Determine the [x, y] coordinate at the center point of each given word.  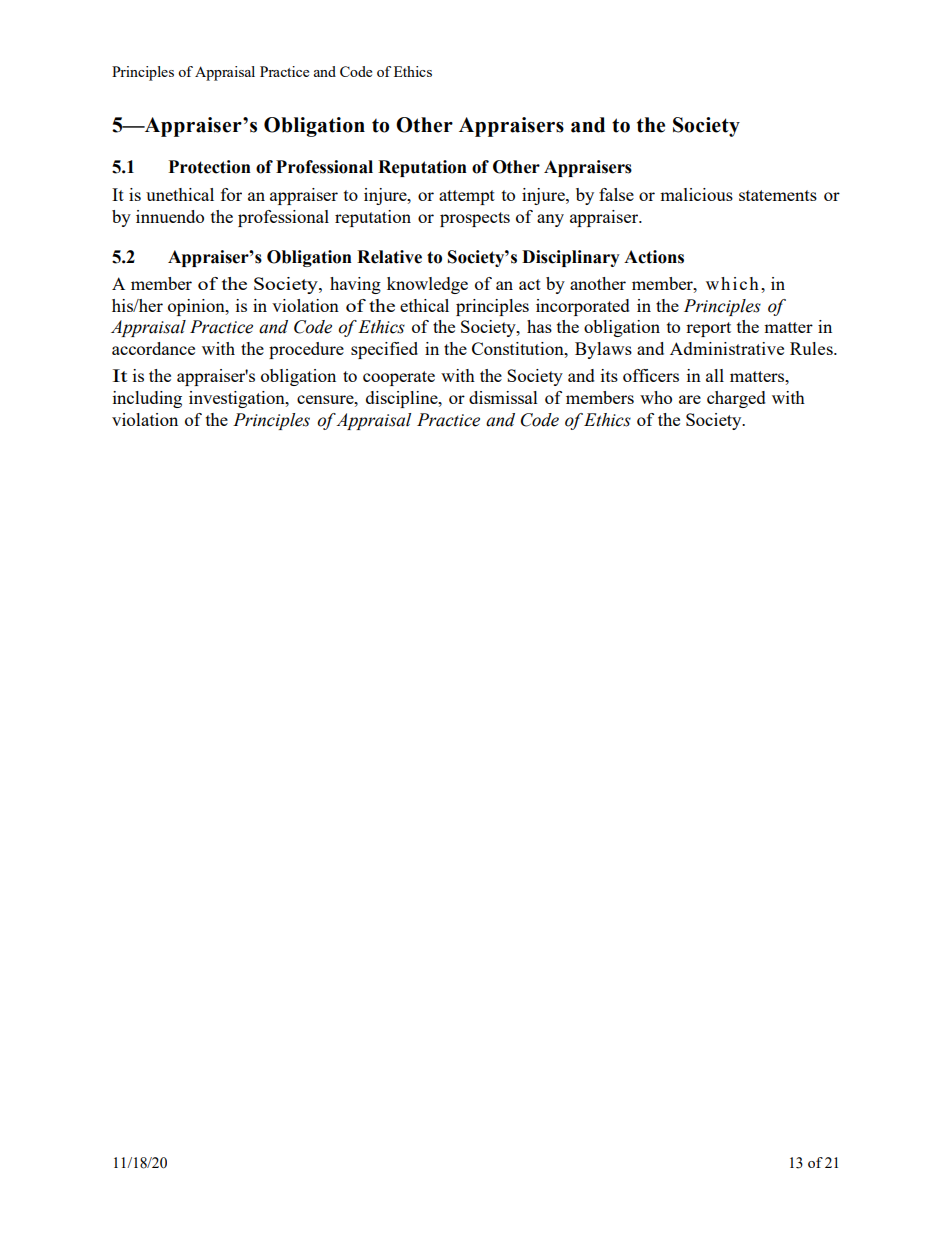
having [355, 285]
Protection [210, 167]
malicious [696, 194]
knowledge [427, 285]
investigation [238, 399]
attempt [467, 197]
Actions [654, 257]
